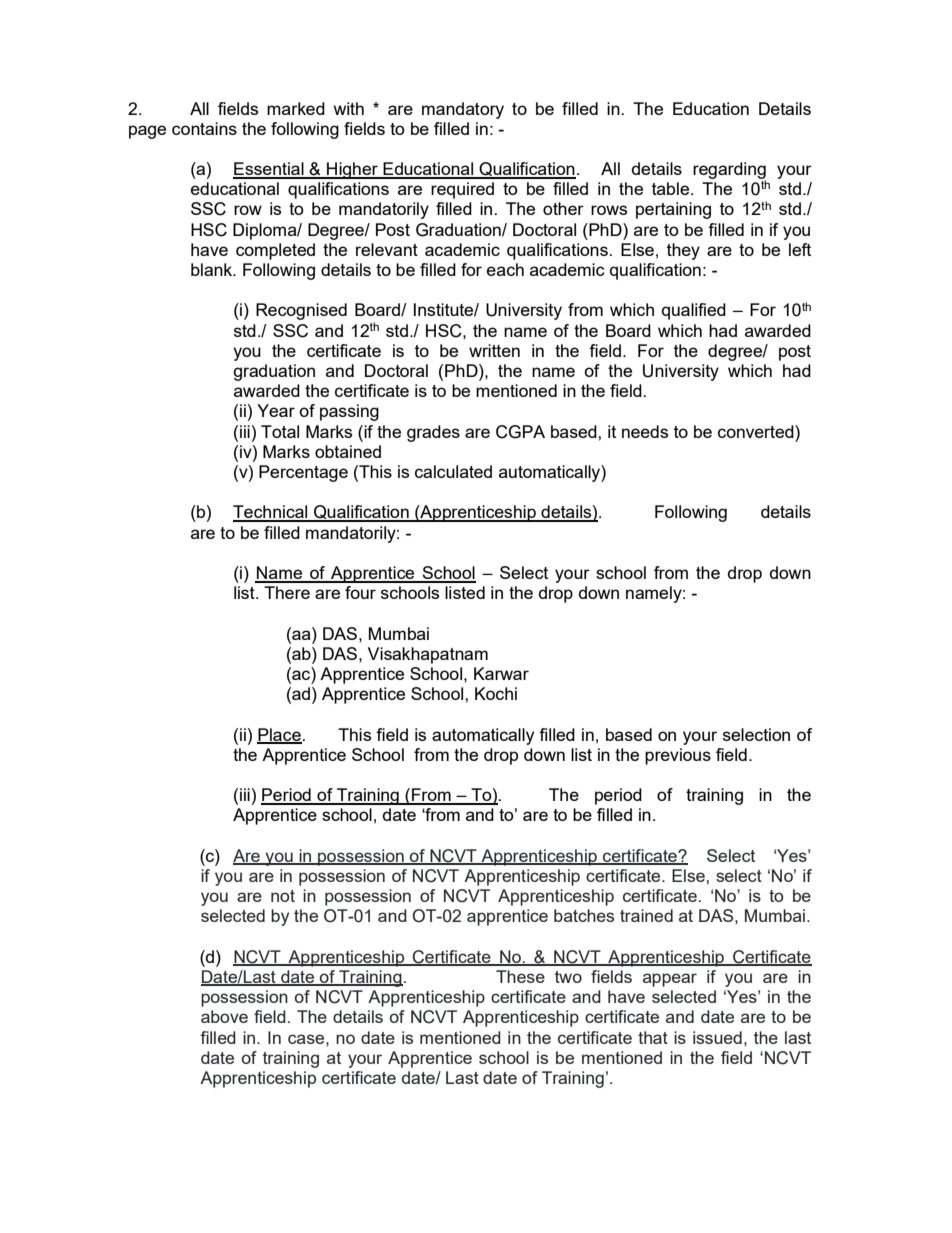  Describe the element at coordinates (463, 110) in the screenshot. I see `mandatory` at that location.
